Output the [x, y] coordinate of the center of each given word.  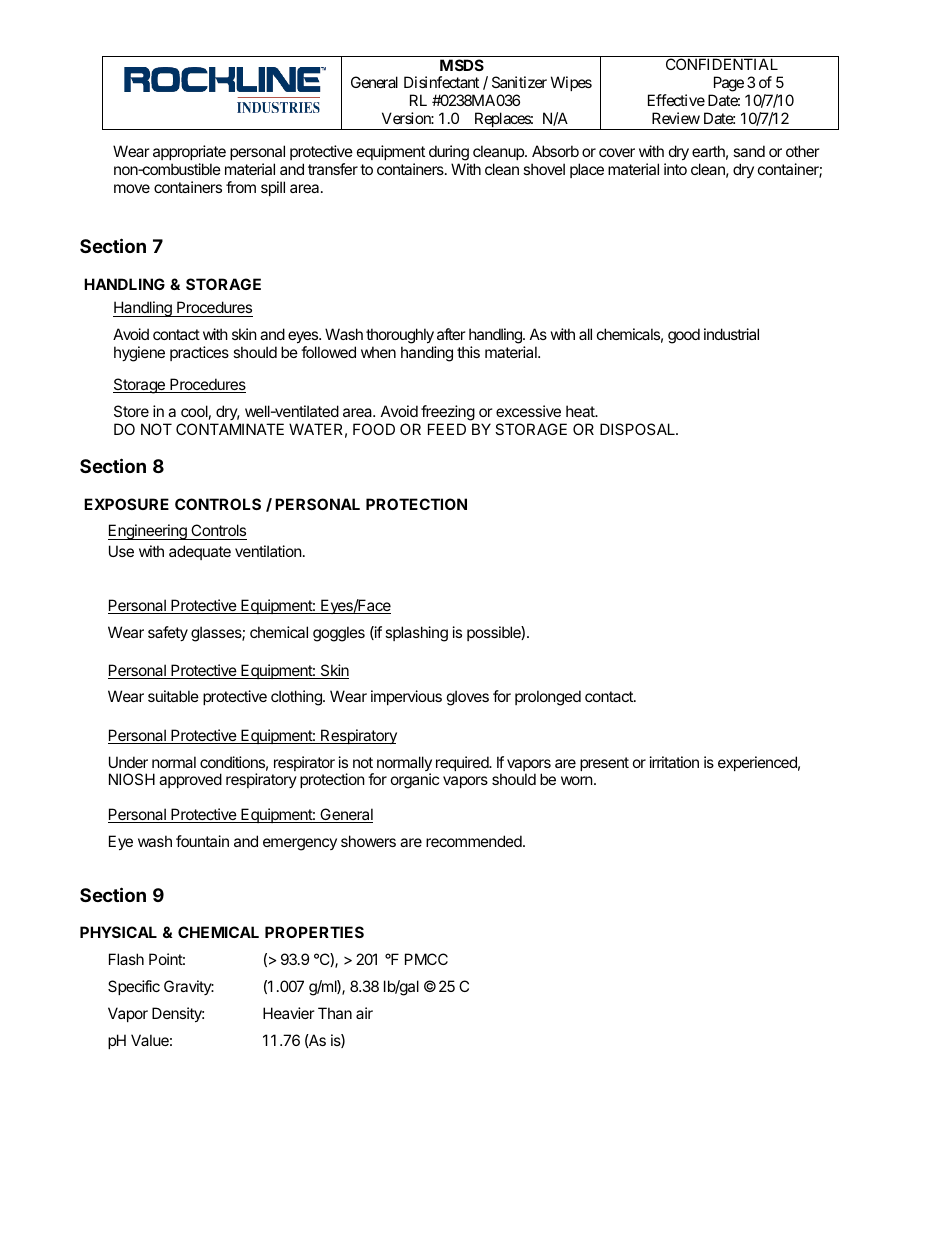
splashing [416, 634]
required [463, 763]
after [451, 334]
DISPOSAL [638, 429]
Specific [134, 987]
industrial [731, 334]
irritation [674, 762]
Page [727, 85]
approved [190, 780]
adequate [200, 552]
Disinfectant [441, 82]
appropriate [189, 154]
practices [199, 353]
